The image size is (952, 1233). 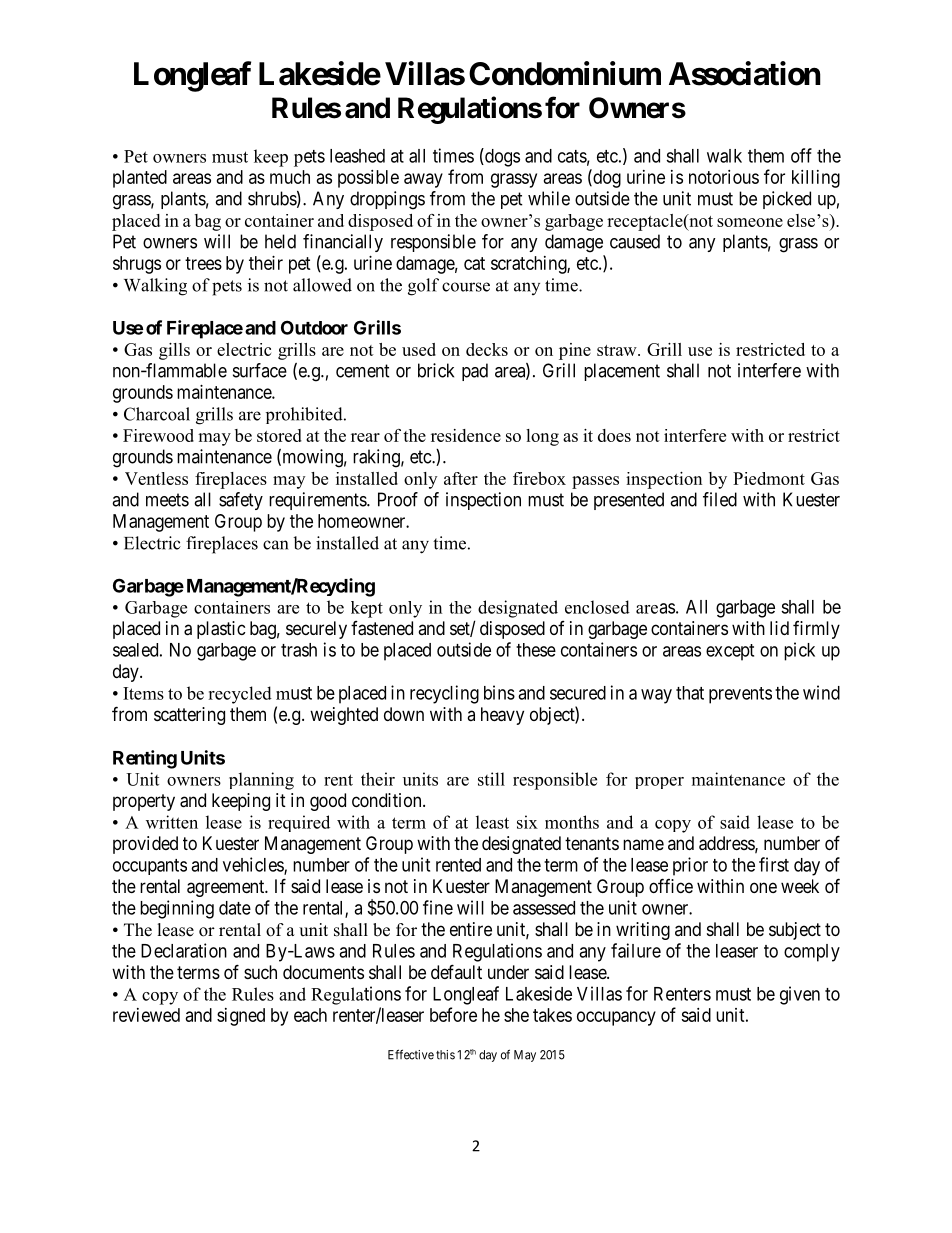 I want to click on planning, so click(x=261, y=781).
